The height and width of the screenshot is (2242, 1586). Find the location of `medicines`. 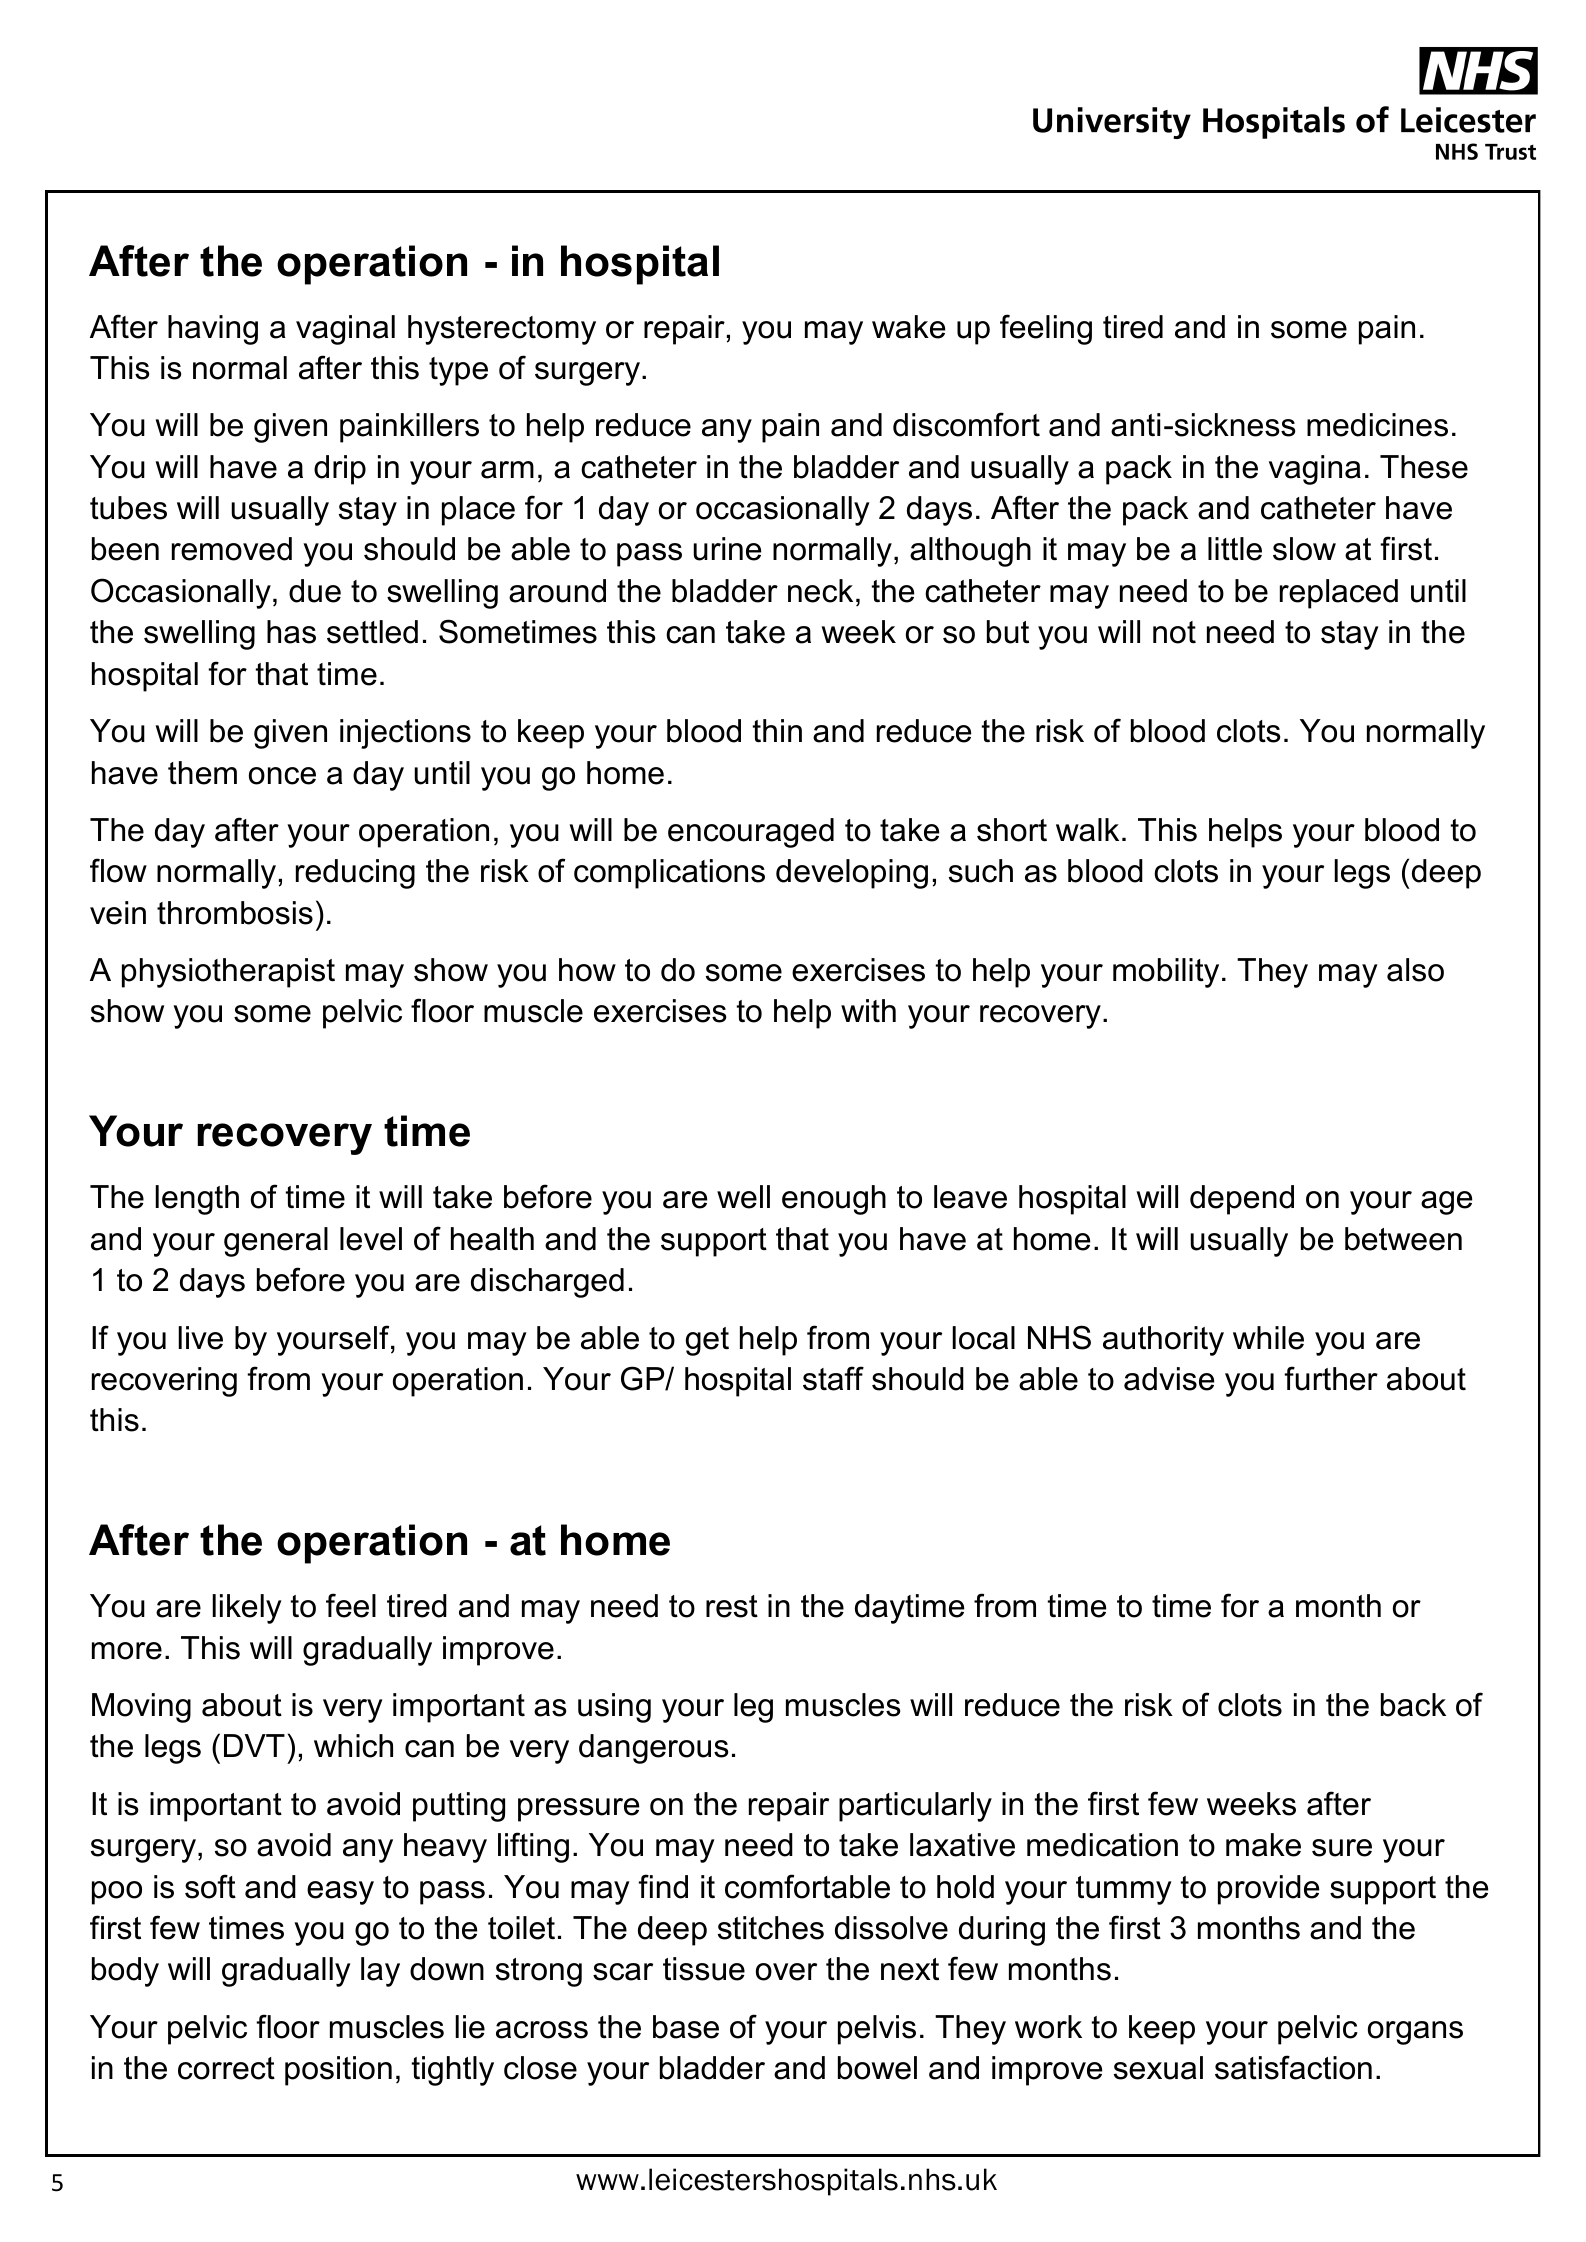

medicines is located at coordinates (1377, 425).
